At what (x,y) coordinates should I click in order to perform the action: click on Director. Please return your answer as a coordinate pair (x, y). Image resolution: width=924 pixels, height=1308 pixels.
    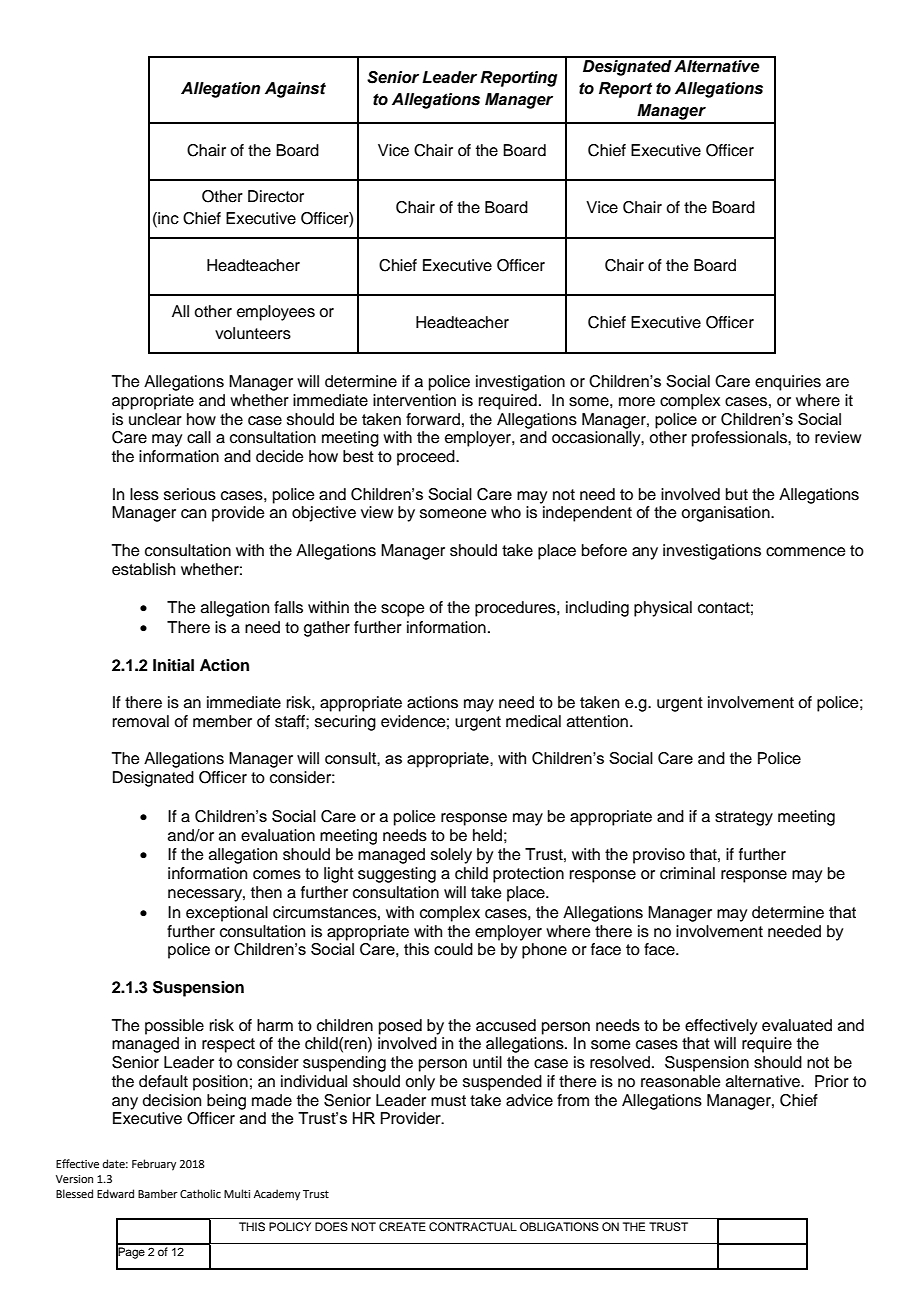
    Looking at the image, I should click on (276, 196).
